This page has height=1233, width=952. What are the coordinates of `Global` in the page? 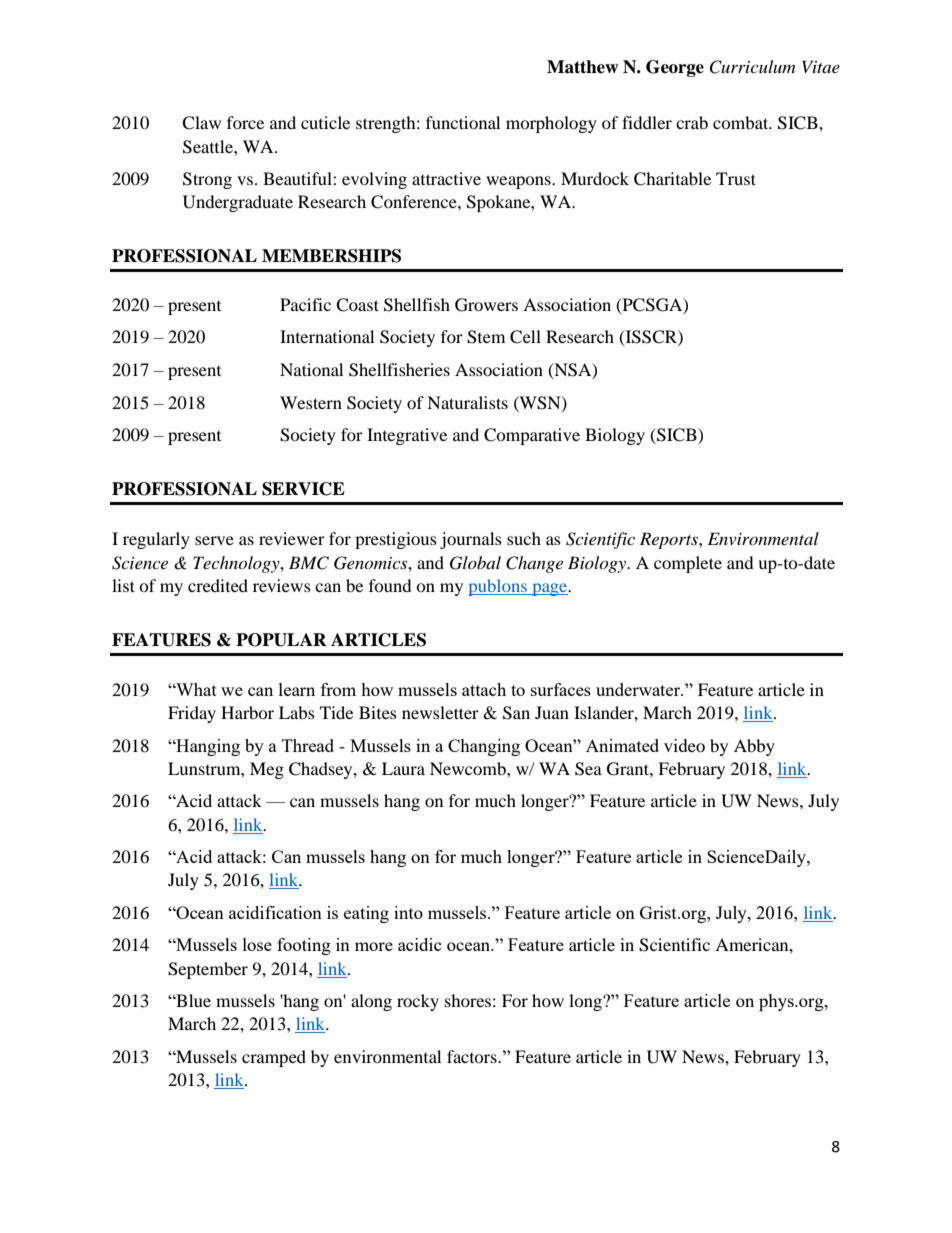 It's located at (475, 563).
